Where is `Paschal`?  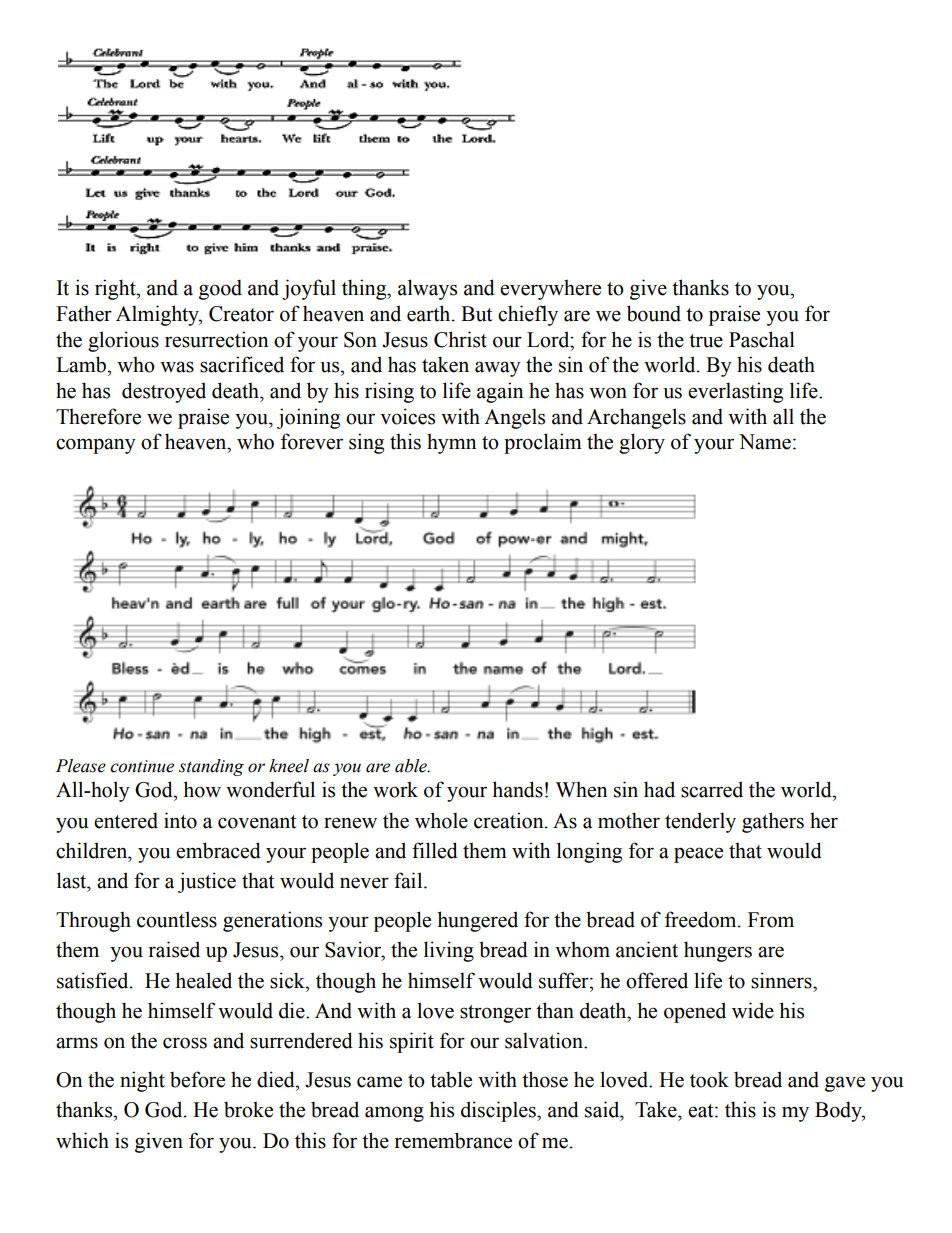 Paschal is located at coordinates (762, 339).
